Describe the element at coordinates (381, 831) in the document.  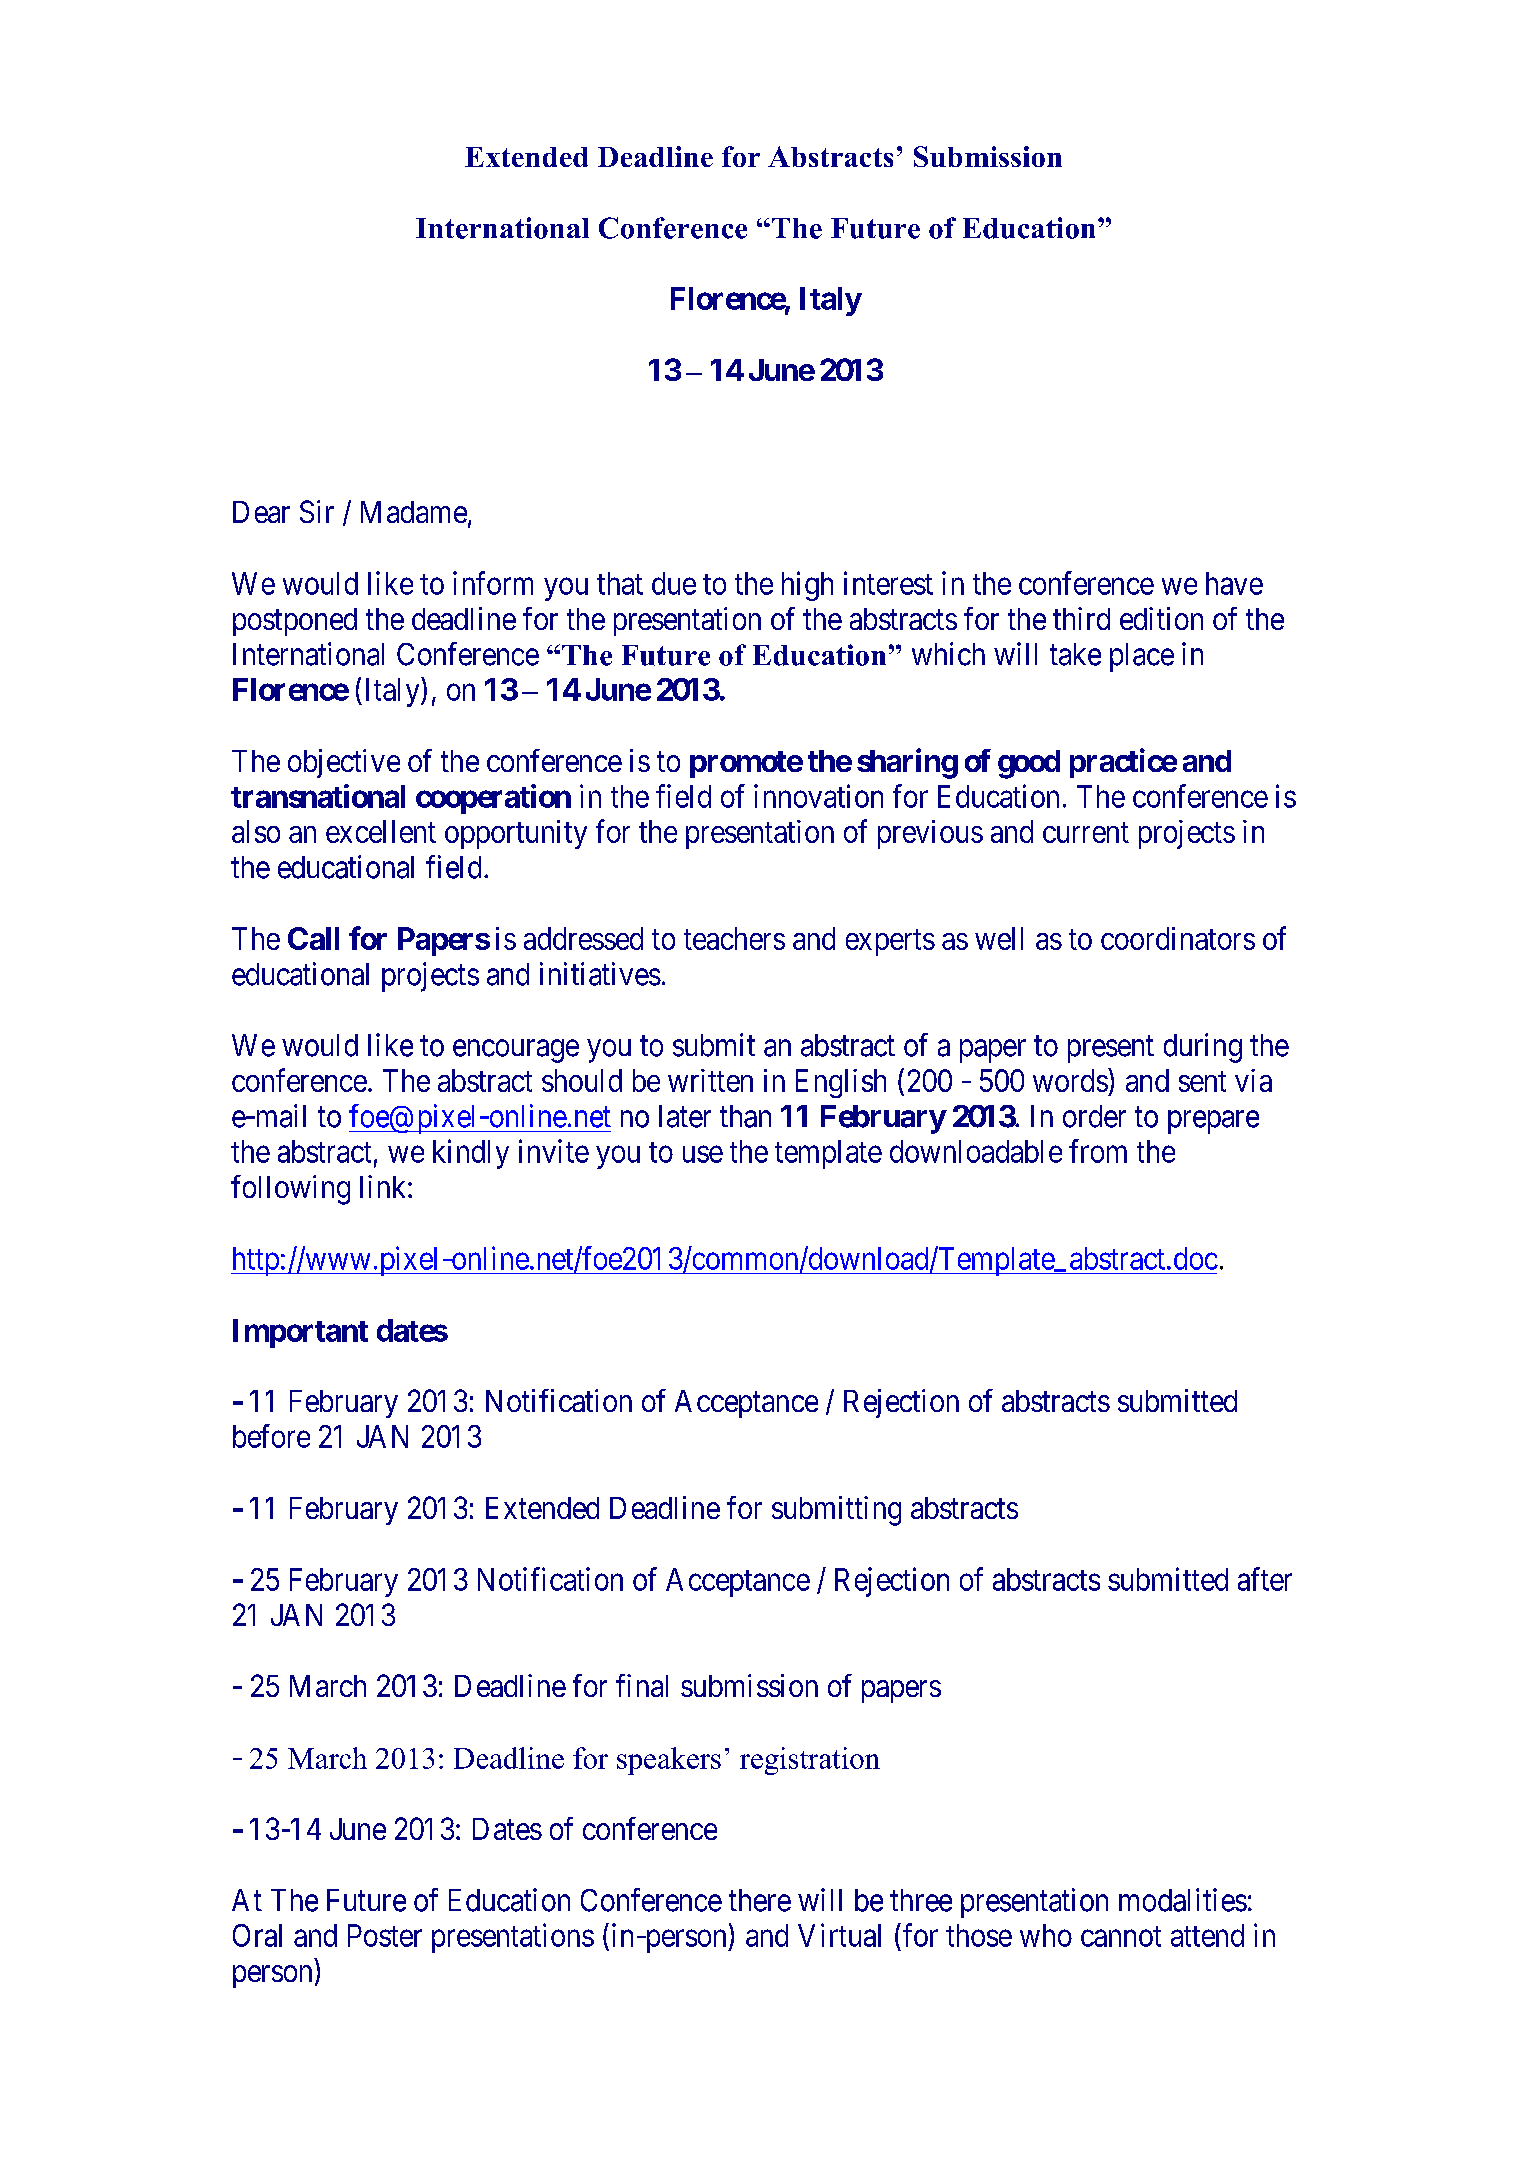
I see `excellent` at that location.
